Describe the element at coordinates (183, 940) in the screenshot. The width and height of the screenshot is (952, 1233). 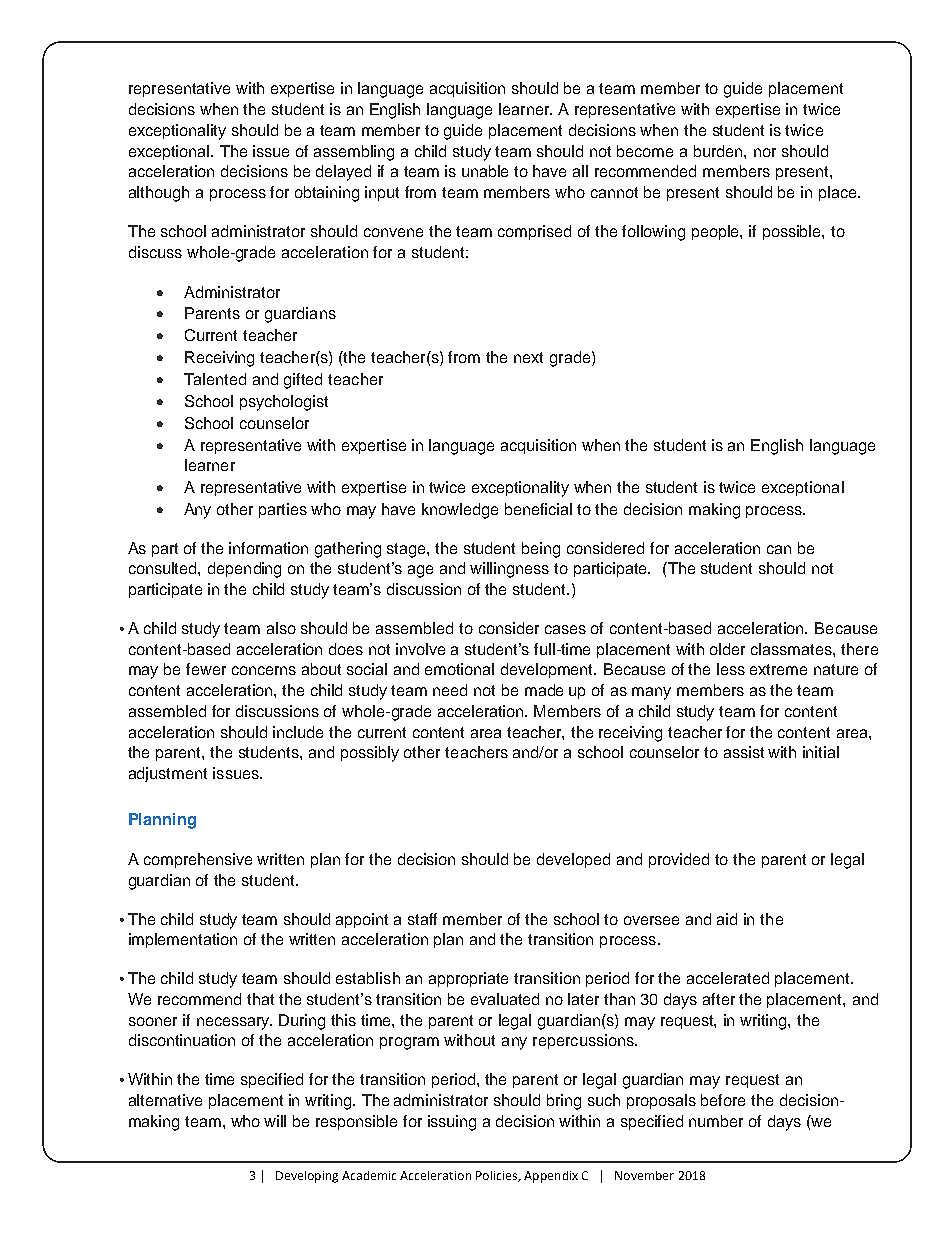
I see `implementation` at that location.
